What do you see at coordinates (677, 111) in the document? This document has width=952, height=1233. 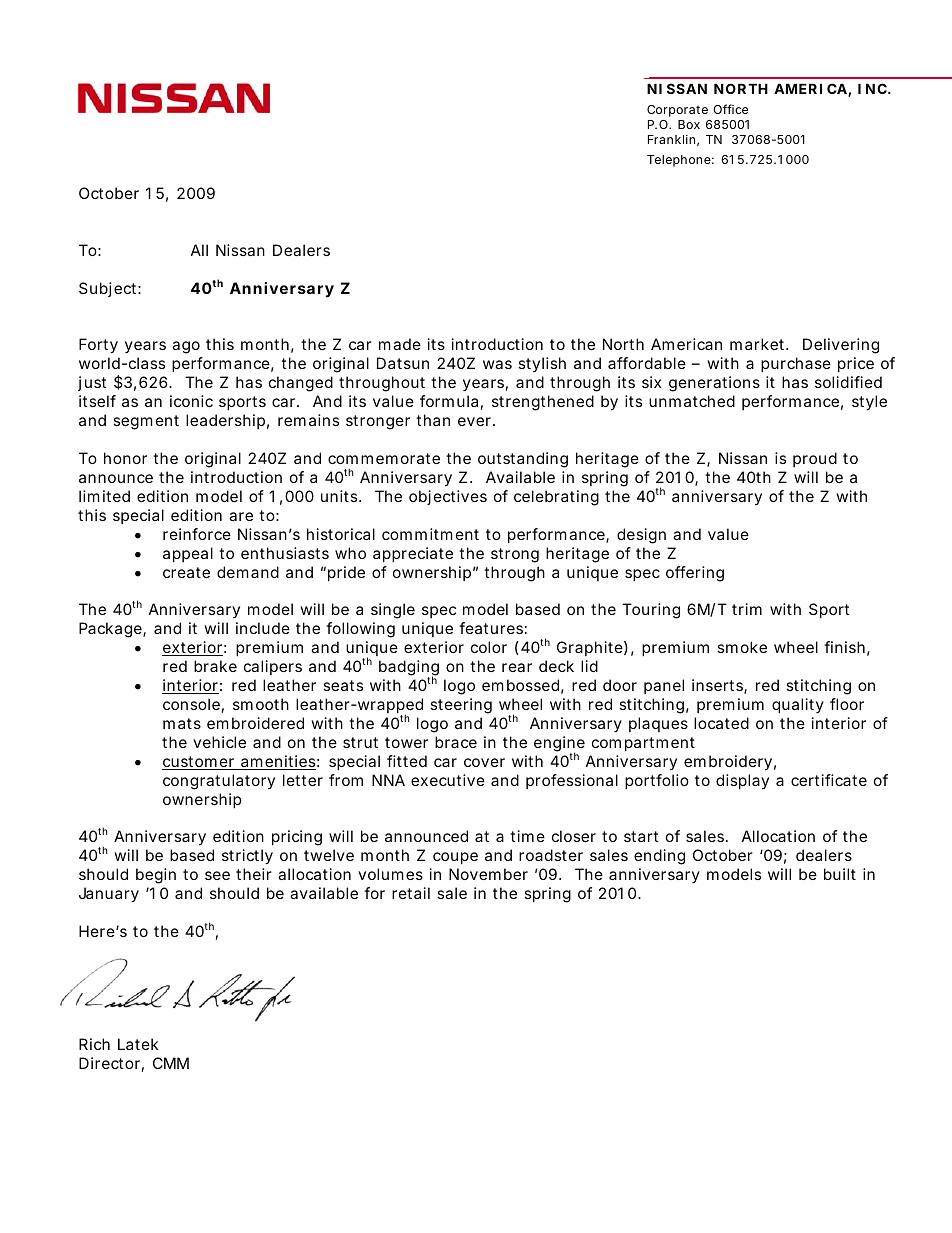 I see `Corporate` at bounding box center [677, 111].
